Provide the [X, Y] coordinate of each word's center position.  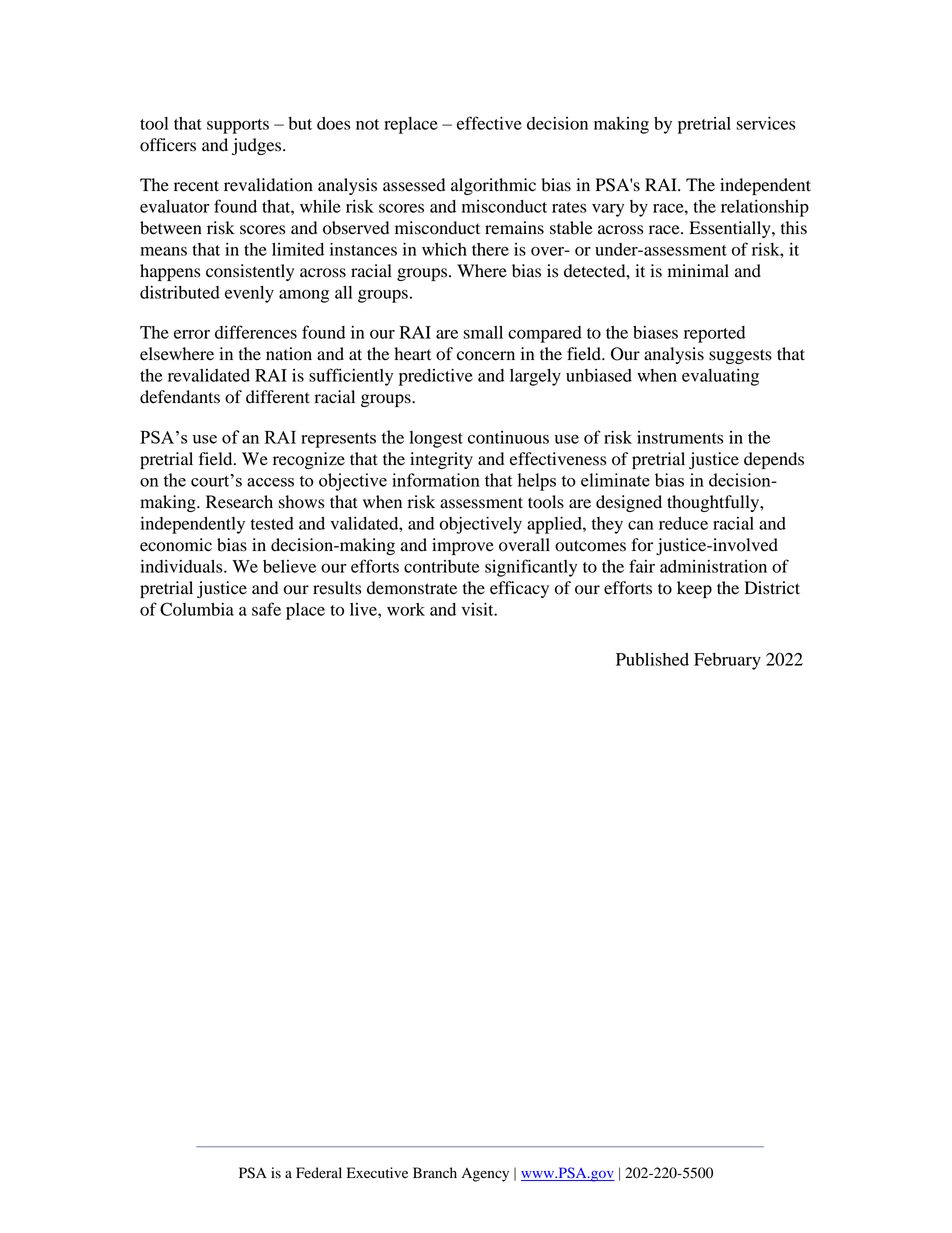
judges [258, 146]
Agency [485, 1175]
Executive [377, 1173]
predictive [436, 377]
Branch [435, 1172]
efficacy [519, 589]
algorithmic [493, 186]
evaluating [720, 377]
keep [694, 589]
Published [652, 659]
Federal [319, 1173]
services [766, 123]
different [278, 397]
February [727, 661]
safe [266, 609]
